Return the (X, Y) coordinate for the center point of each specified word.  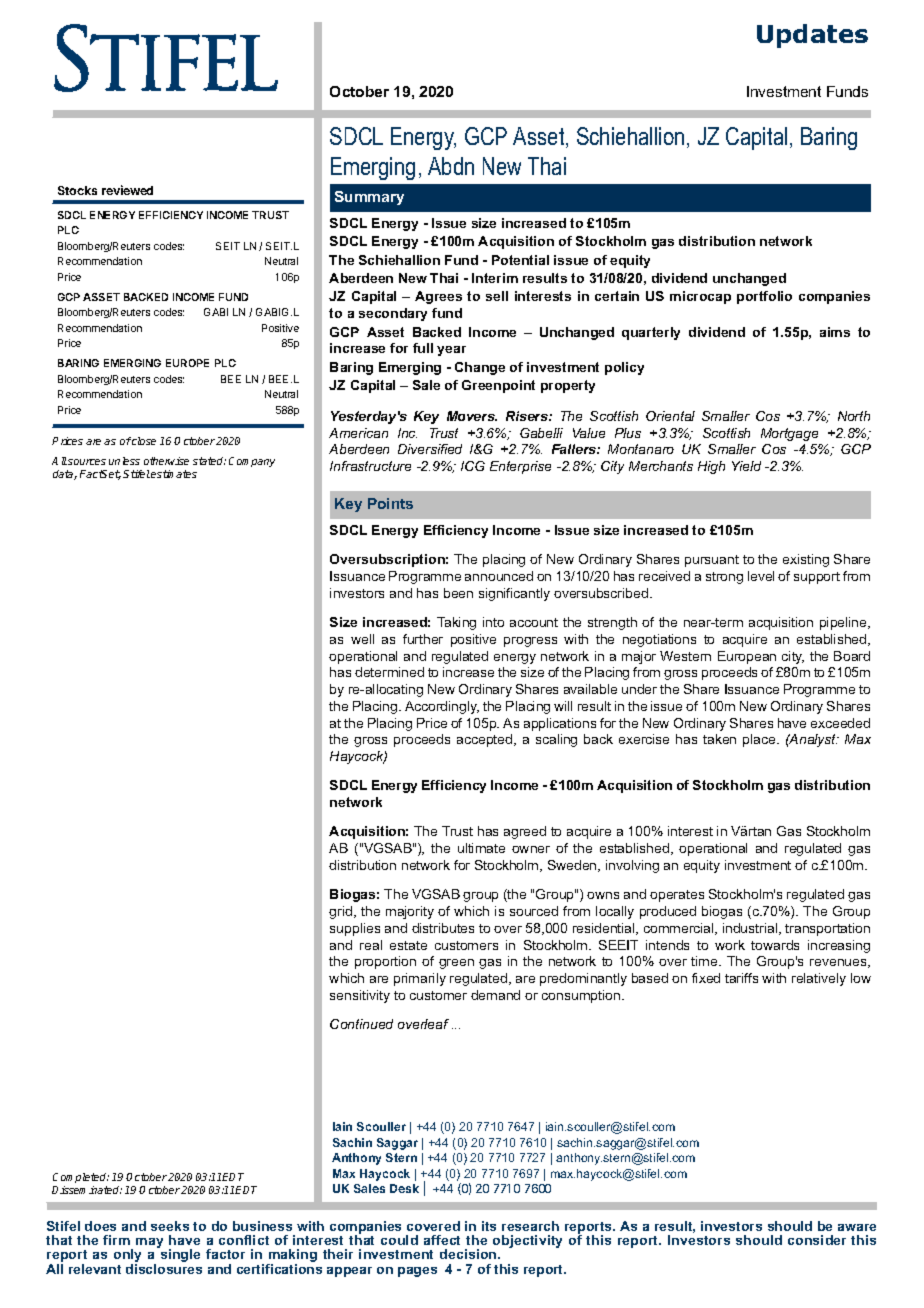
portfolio (764, 297)
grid (342, 912)
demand (495, 995)
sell (497, 296)
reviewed (127, 190)
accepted (486, 740)
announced (499, 576)
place (760, 740)
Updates (812, 36)
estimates (174, 474)
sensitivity (360, 996)
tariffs (741, 978)
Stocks (77, 190)
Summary (369, 198)
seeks (170, 1226)
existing (806, 560)
